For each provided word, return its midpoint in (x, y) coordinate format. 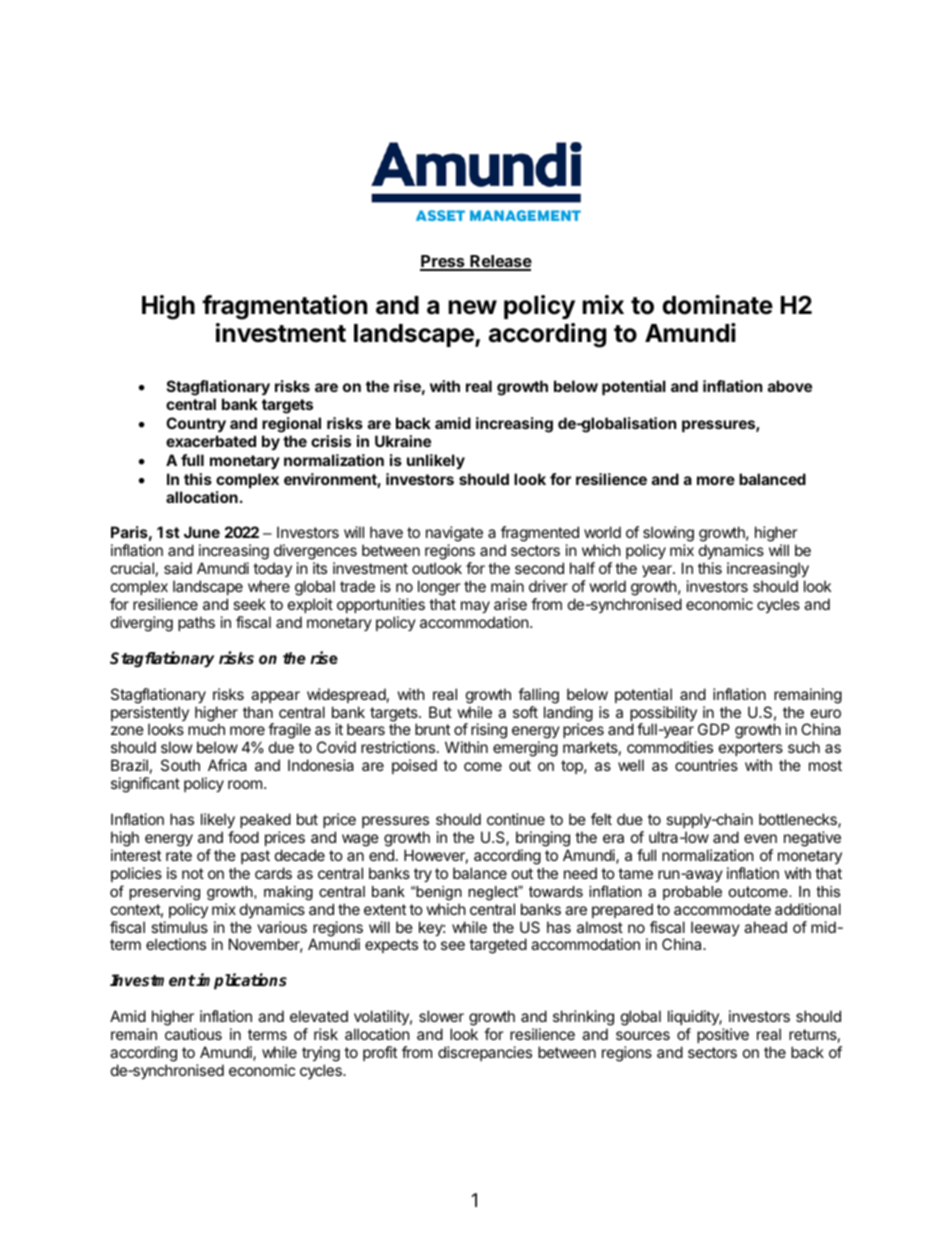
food (243, 837)
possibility (663, 715)
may (475, 607)
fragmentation (284, 307)
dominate (717, 305)
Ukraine (403, 441)
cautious (193, 1034)
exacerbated (211, 441)
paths (196, 623)
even (760, 838)
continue (516, 819)
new (472, 307)
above (790, 386)
